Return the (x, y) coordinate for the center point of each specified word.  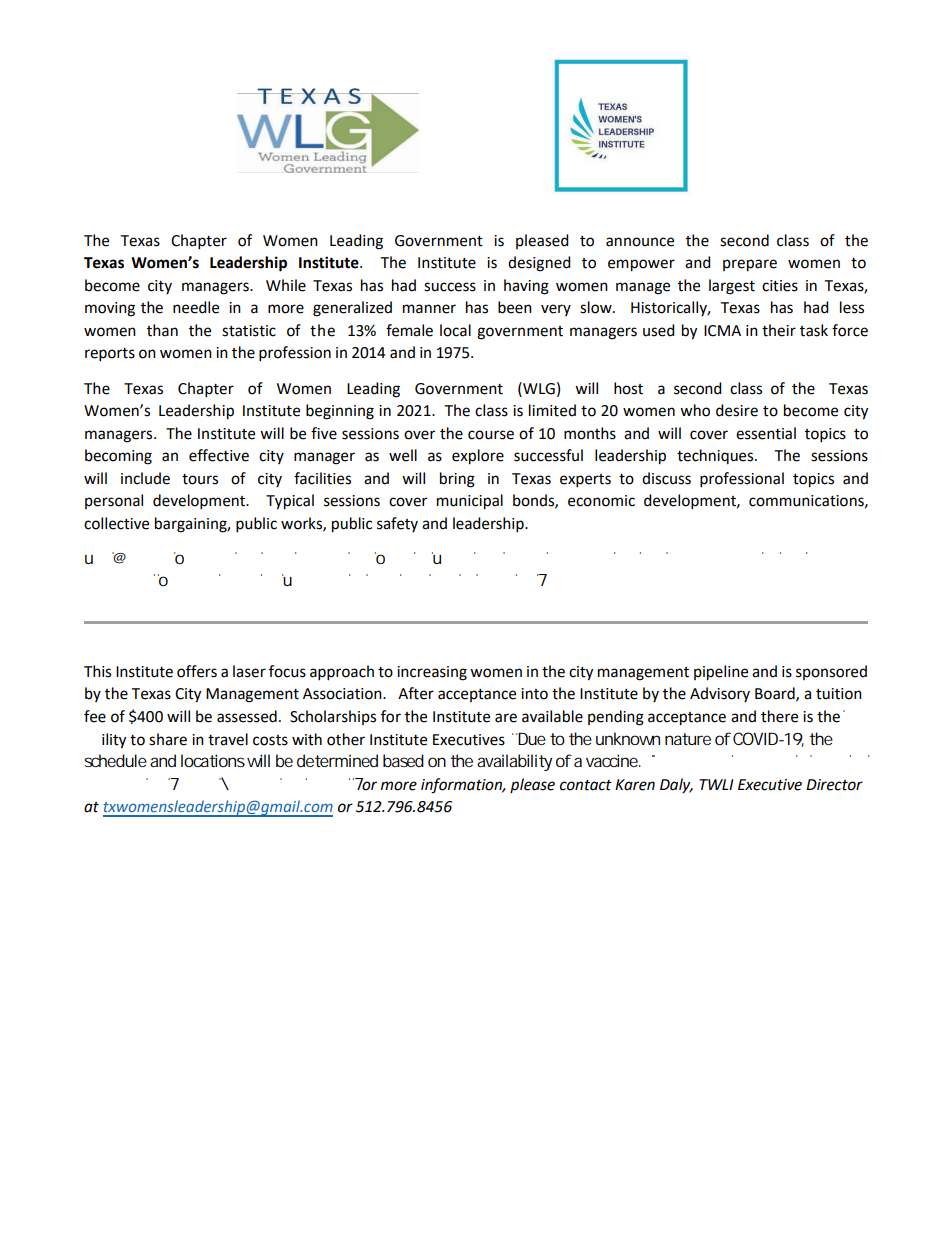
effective (219, 455)
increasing (432, 673)
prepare (750, 265)
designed (539, 264)
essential (766, 433)
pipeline (721, 673)
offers (197, 671)
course (491, 435)
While (286, 285)
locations (213, 760)
